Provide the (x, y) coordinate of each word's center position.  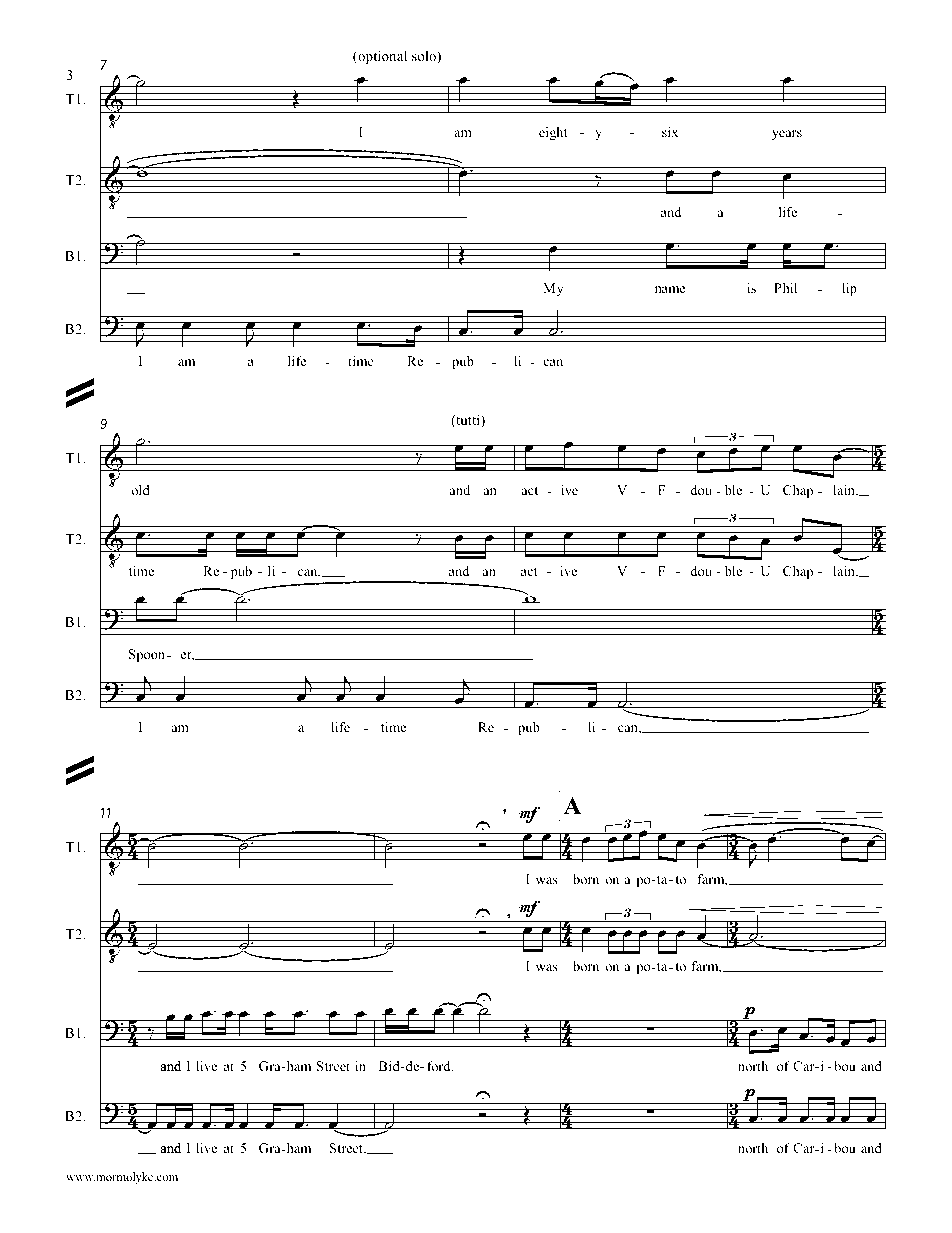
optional (381, 57)
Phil (785, 288)
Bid (390, 1066)
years (787, 135)
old (140, 490)
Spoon (148, 655)
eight (553, 133)
